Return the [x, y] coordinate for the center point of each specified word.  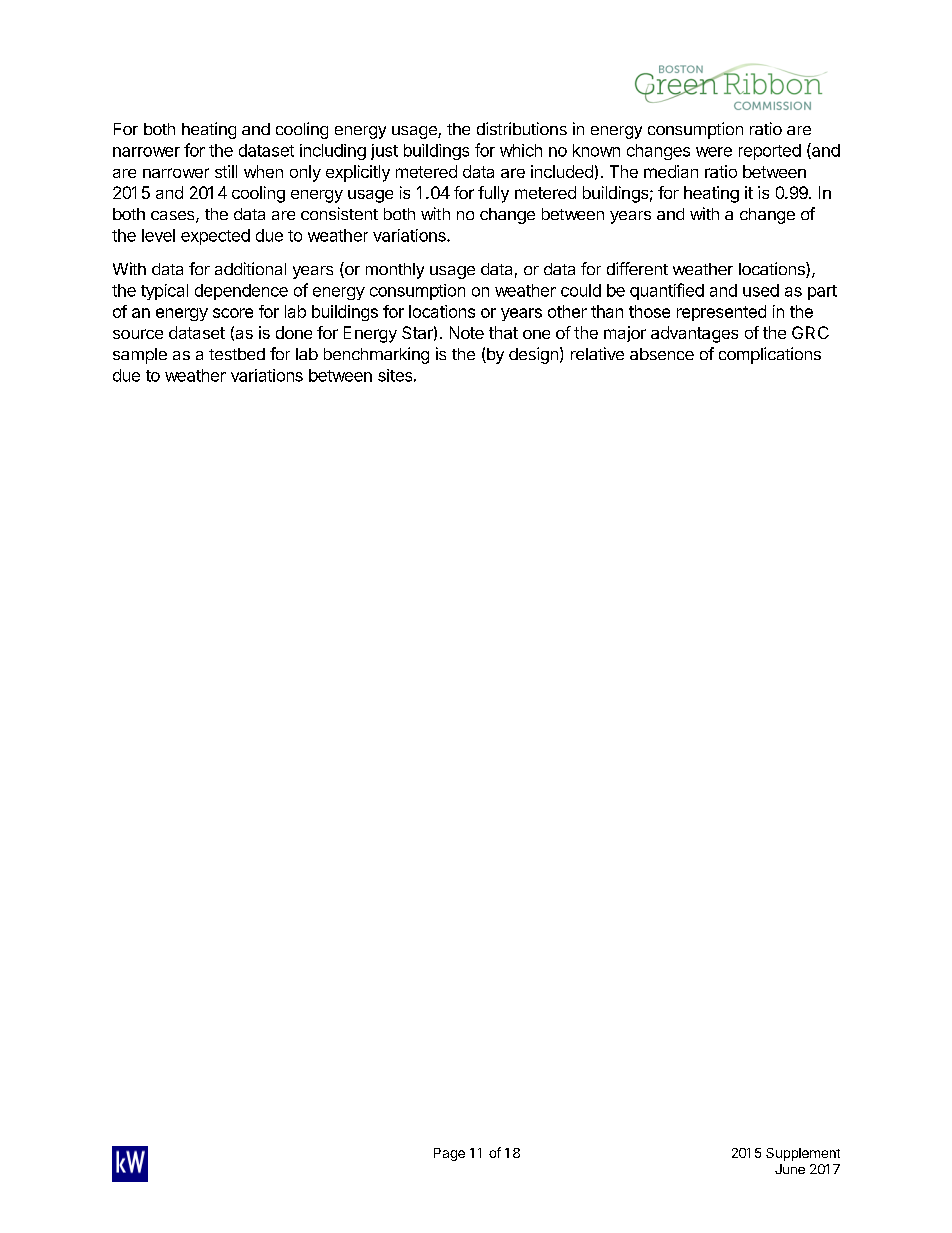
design [533, 355]
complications [770, 355]
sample [140, 356]
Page [449, 1154]
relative [597, 353]
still [226, 171]
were [714, 152]
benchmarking [376, 355]
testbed [237, 354]
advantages [694, 334]
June [790, 1169]
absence [662, 354]
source [138, 334]
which [521, 150]
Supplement [803, 1154]
